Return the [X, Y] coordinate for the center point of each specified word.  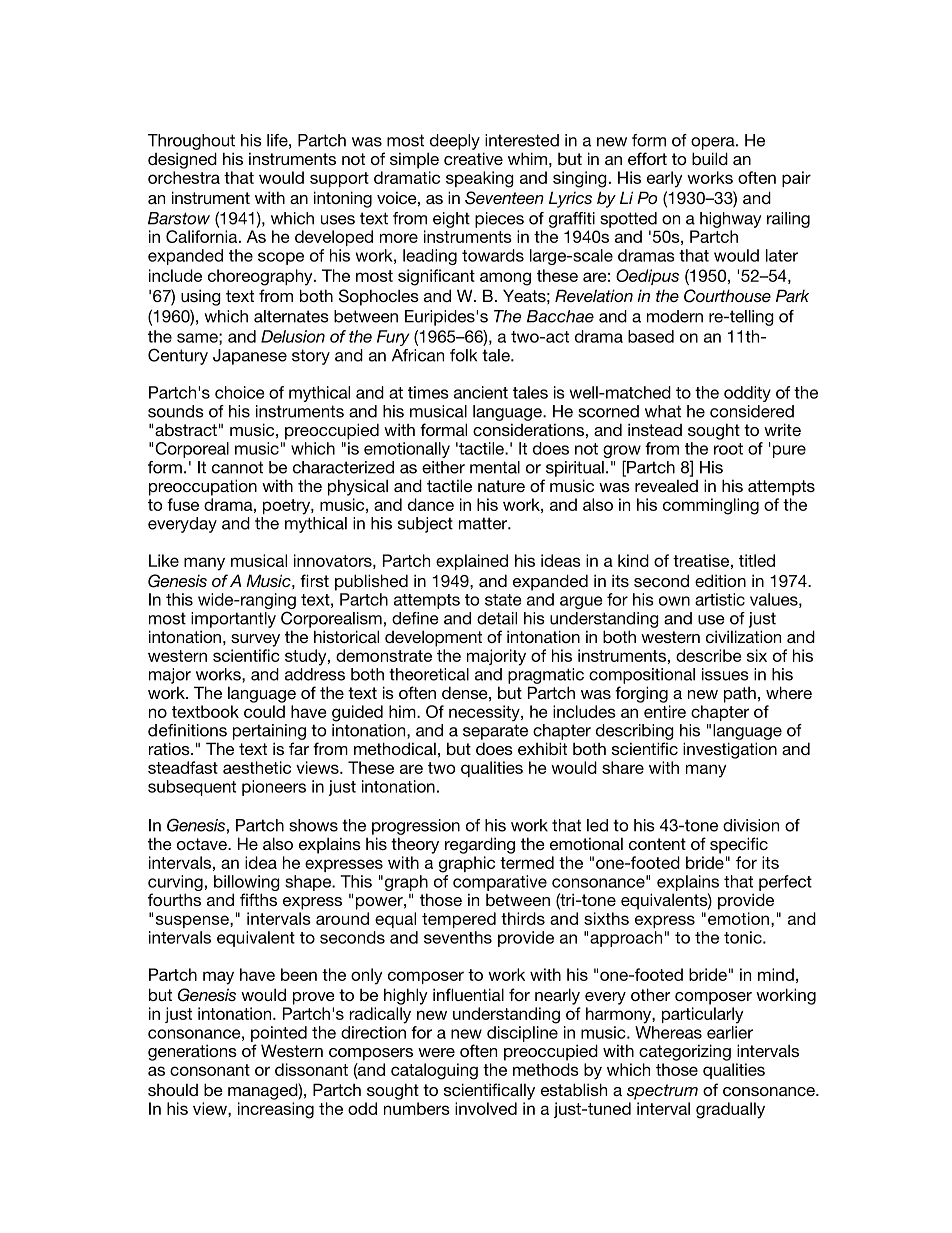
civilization [743, 636]
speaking [480, 179]
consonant [210, 1070]
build [710, 158]
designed [182, 160]
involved [486, 1108]
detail [497, 618]
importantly [233, 620]
